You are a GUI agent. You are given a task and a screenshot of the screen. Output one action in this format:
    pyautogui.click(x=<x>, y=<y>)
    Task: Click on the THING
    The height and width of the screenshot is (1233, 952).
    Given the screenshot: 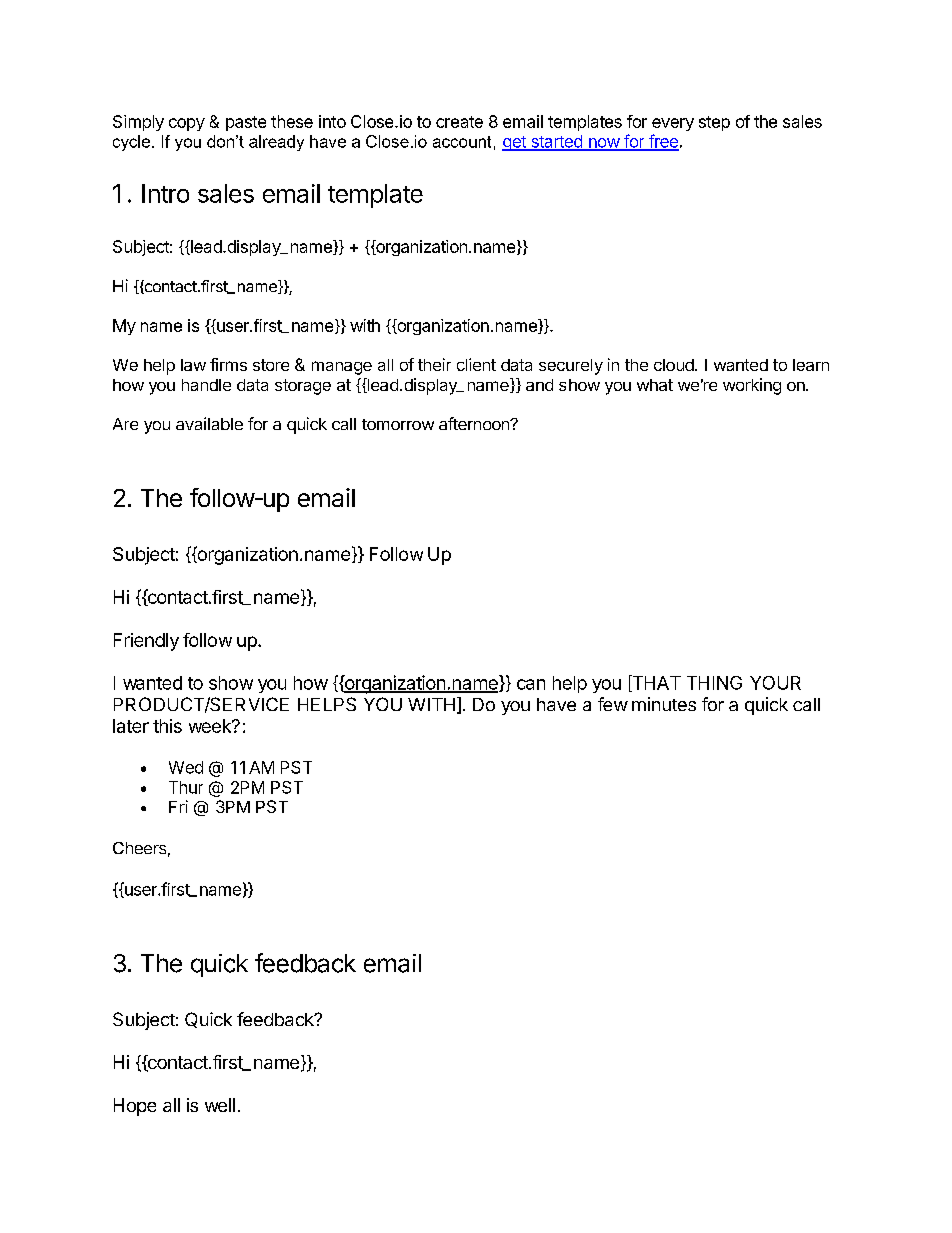 What is the action you would take?
    pyautogui.click(x=714, y=683)
